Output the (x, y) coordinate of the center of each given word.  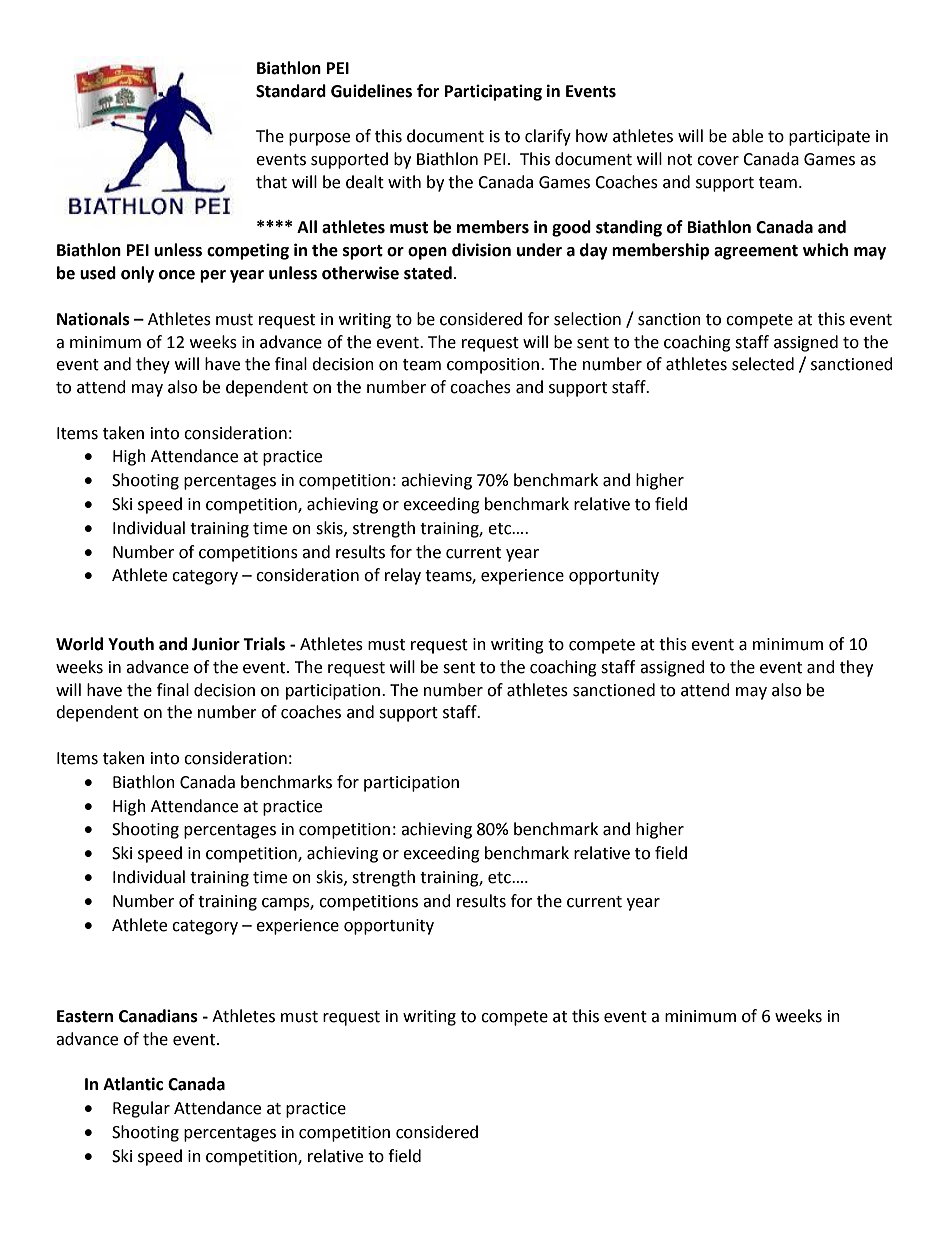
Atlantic (133, 1084)
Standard (291, 91)
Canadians (158, 1016)
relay (403, 576)
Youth (131, 644)
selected (763, 364)
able (747, 136)
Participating (493, 92)
